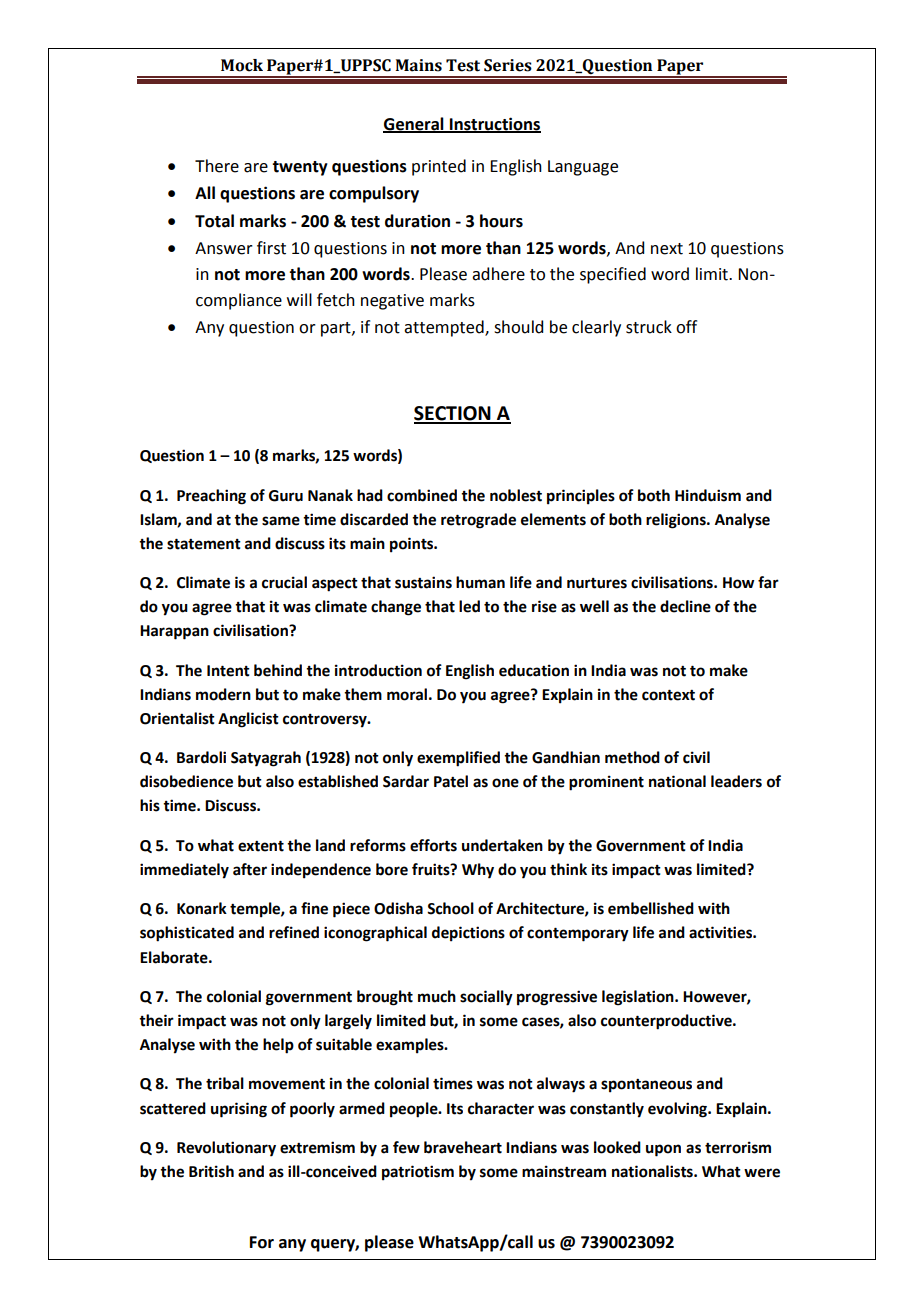  Describe the element at coordinates (494, 124) in the page. I see `Instructions` at that location.
